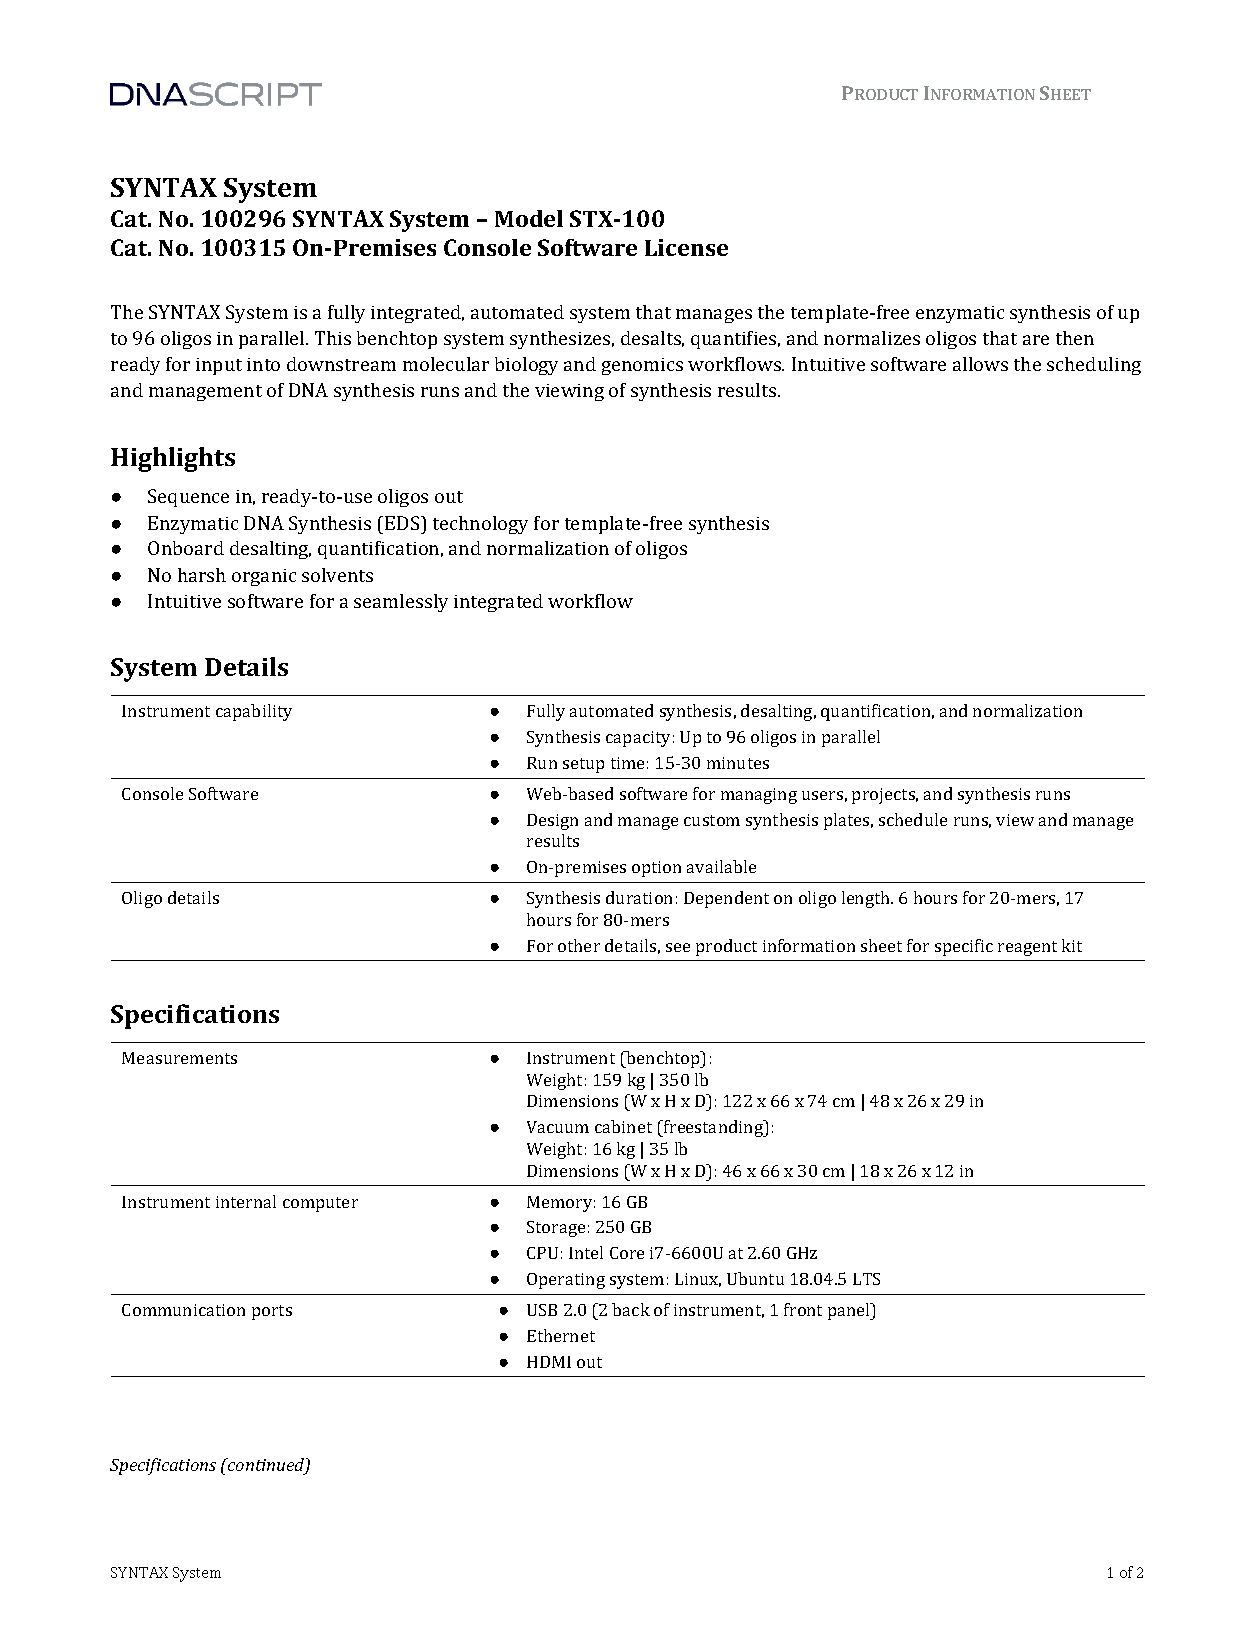 The image size is (1256, 1626). Describe the element at coordinates (583, 765) in the document. I see `setup` at that location.
